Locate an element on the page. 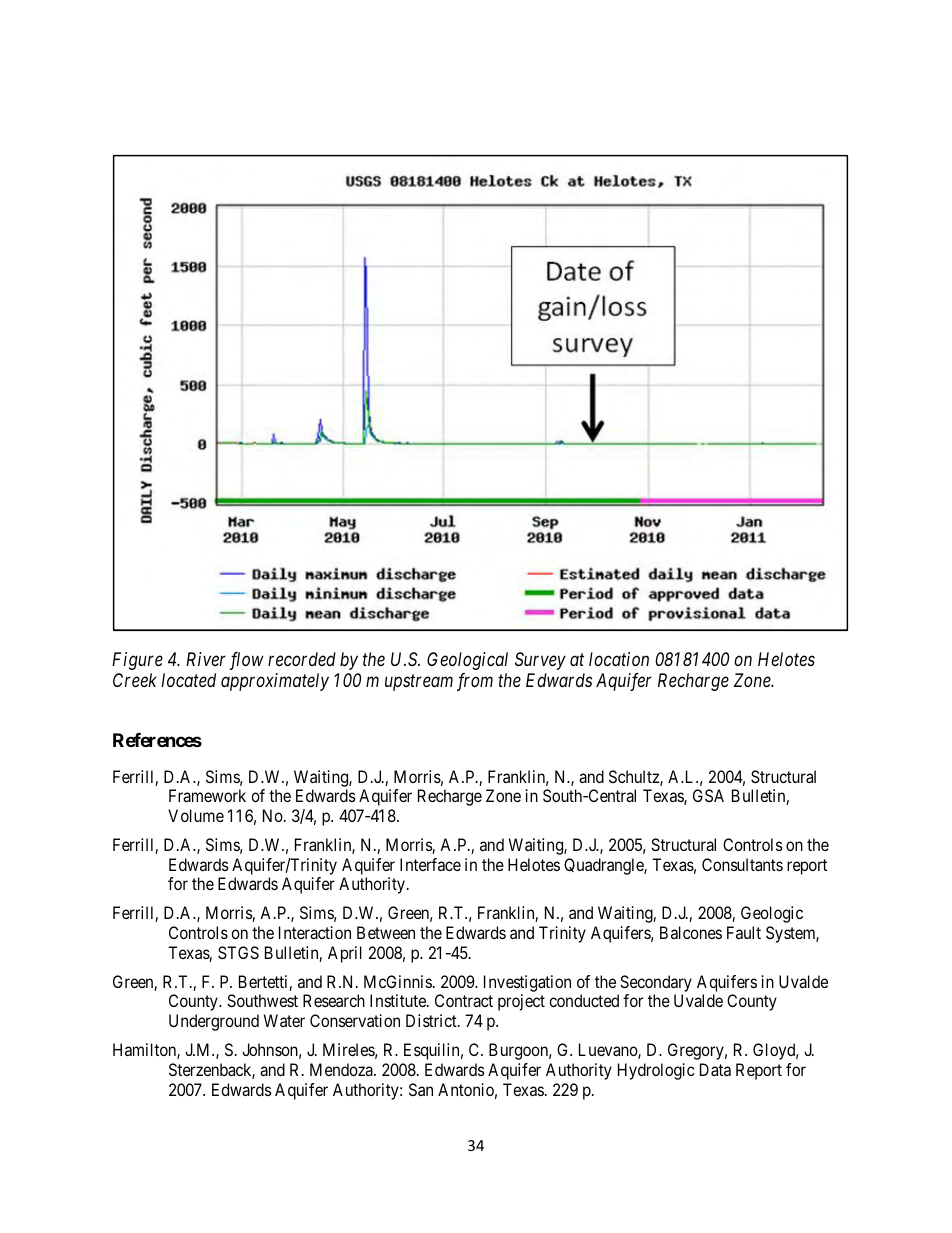  San is located at coordinates (421, 1089).
